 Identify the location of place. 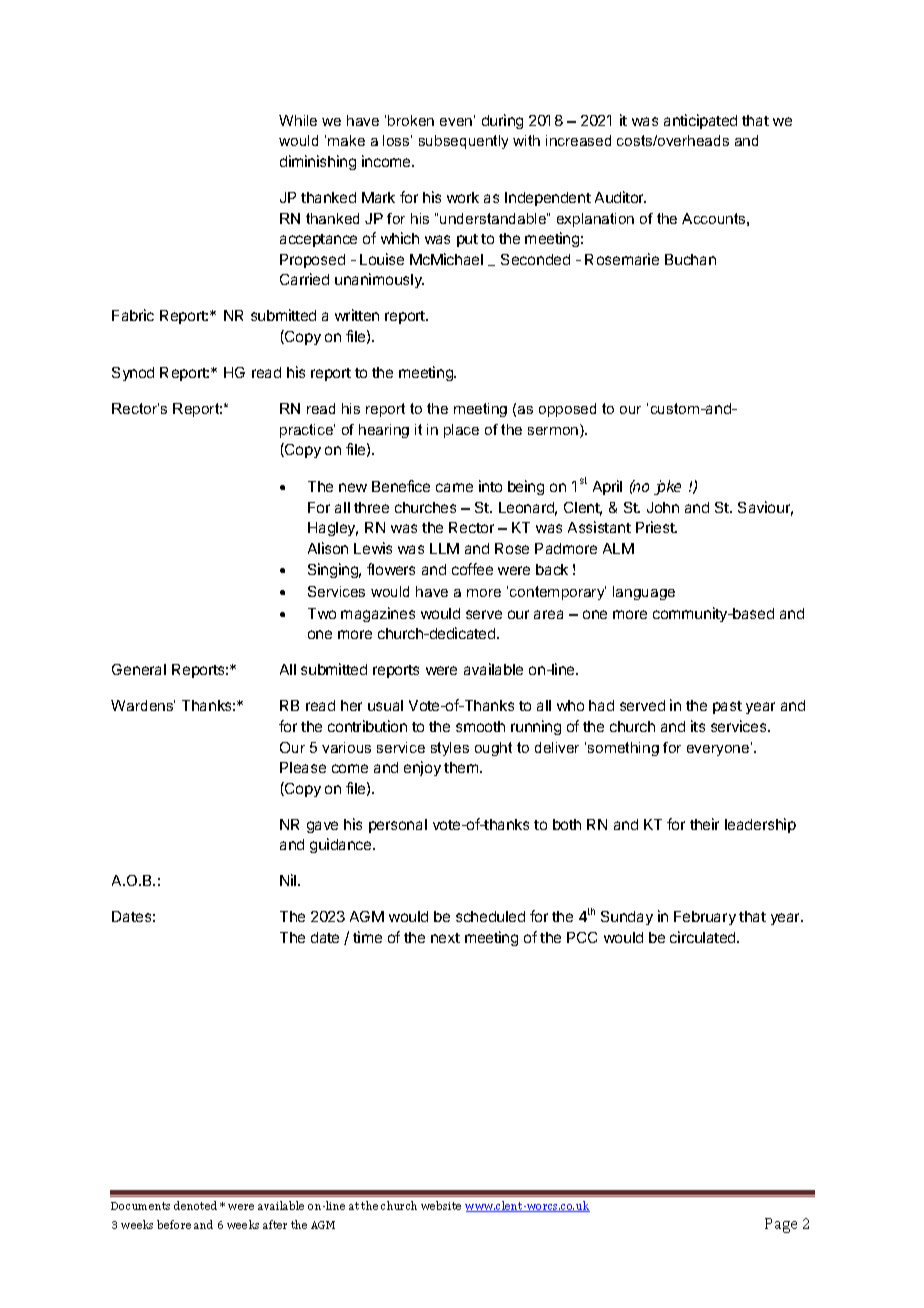
(461, 431).
